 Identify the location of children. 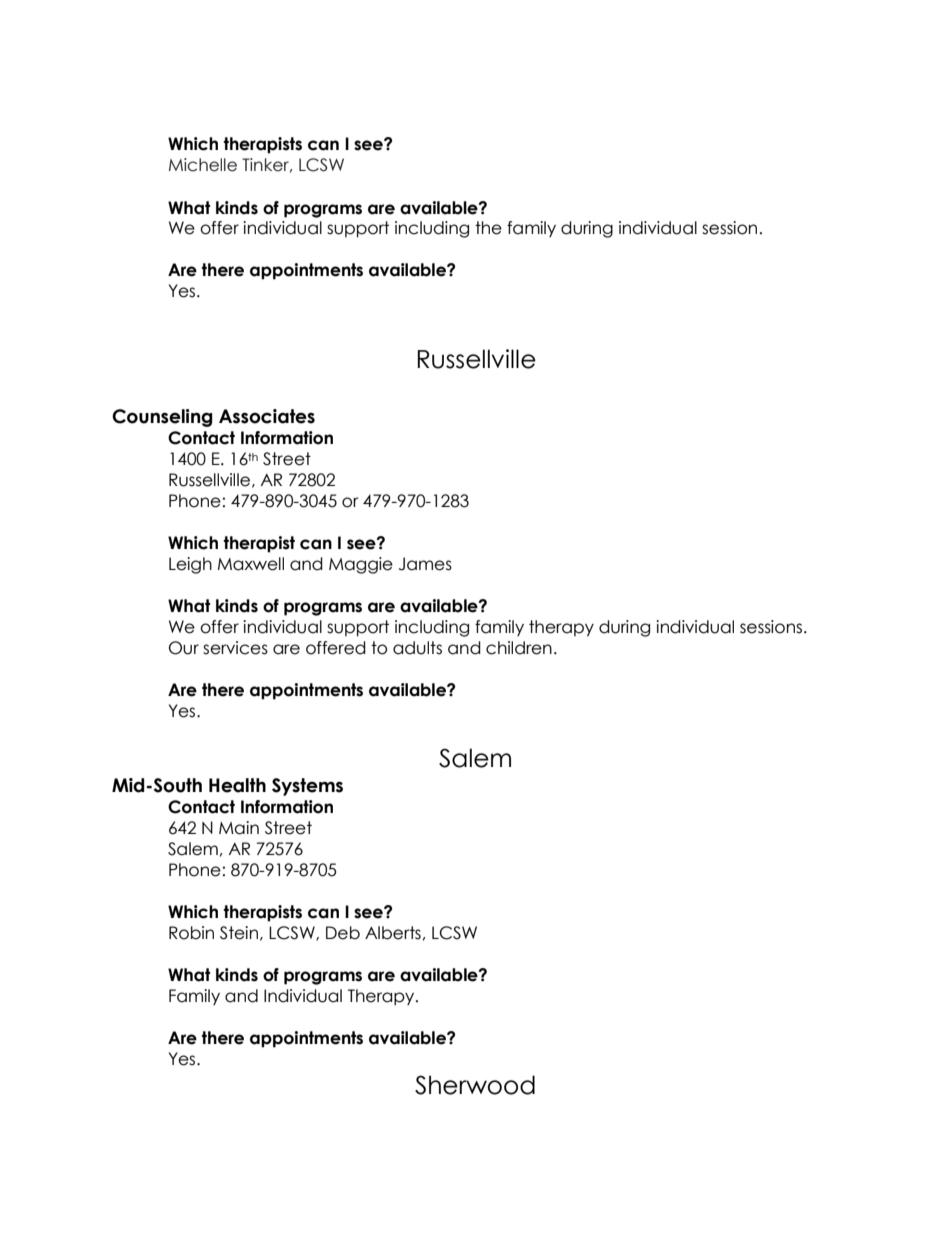
(519, 648).
